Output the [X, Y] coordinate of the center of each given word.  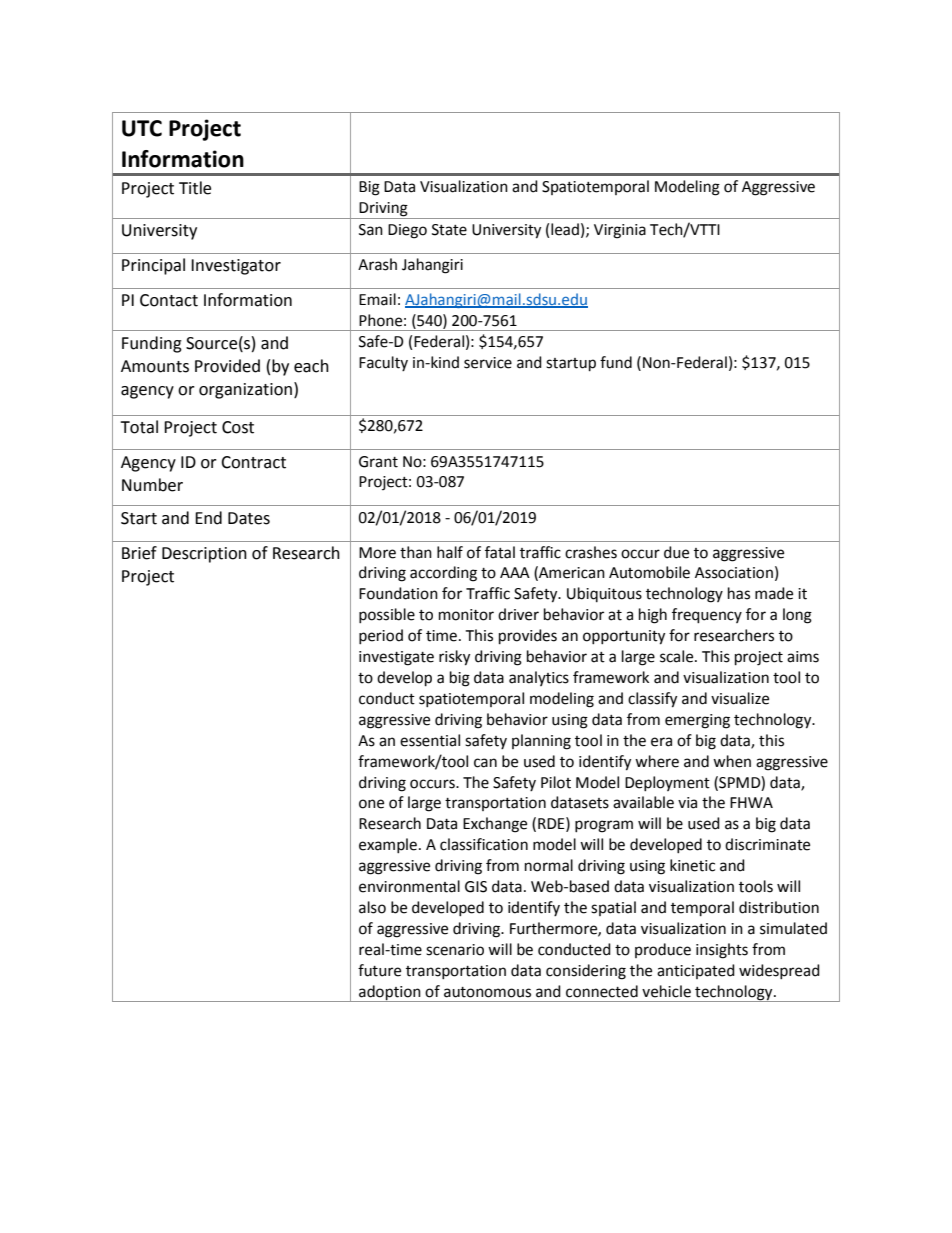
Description [204, 555]
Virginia [620, 231]
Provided [227, 366]
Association [734, 573]
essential [430, 740]
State [449, 230]
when [732, 761]
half [450, 552]
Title [195, 188]
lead [565, 229]
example [388, 845]
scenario [455, 950]
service [488, 363]
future [379, 970]
